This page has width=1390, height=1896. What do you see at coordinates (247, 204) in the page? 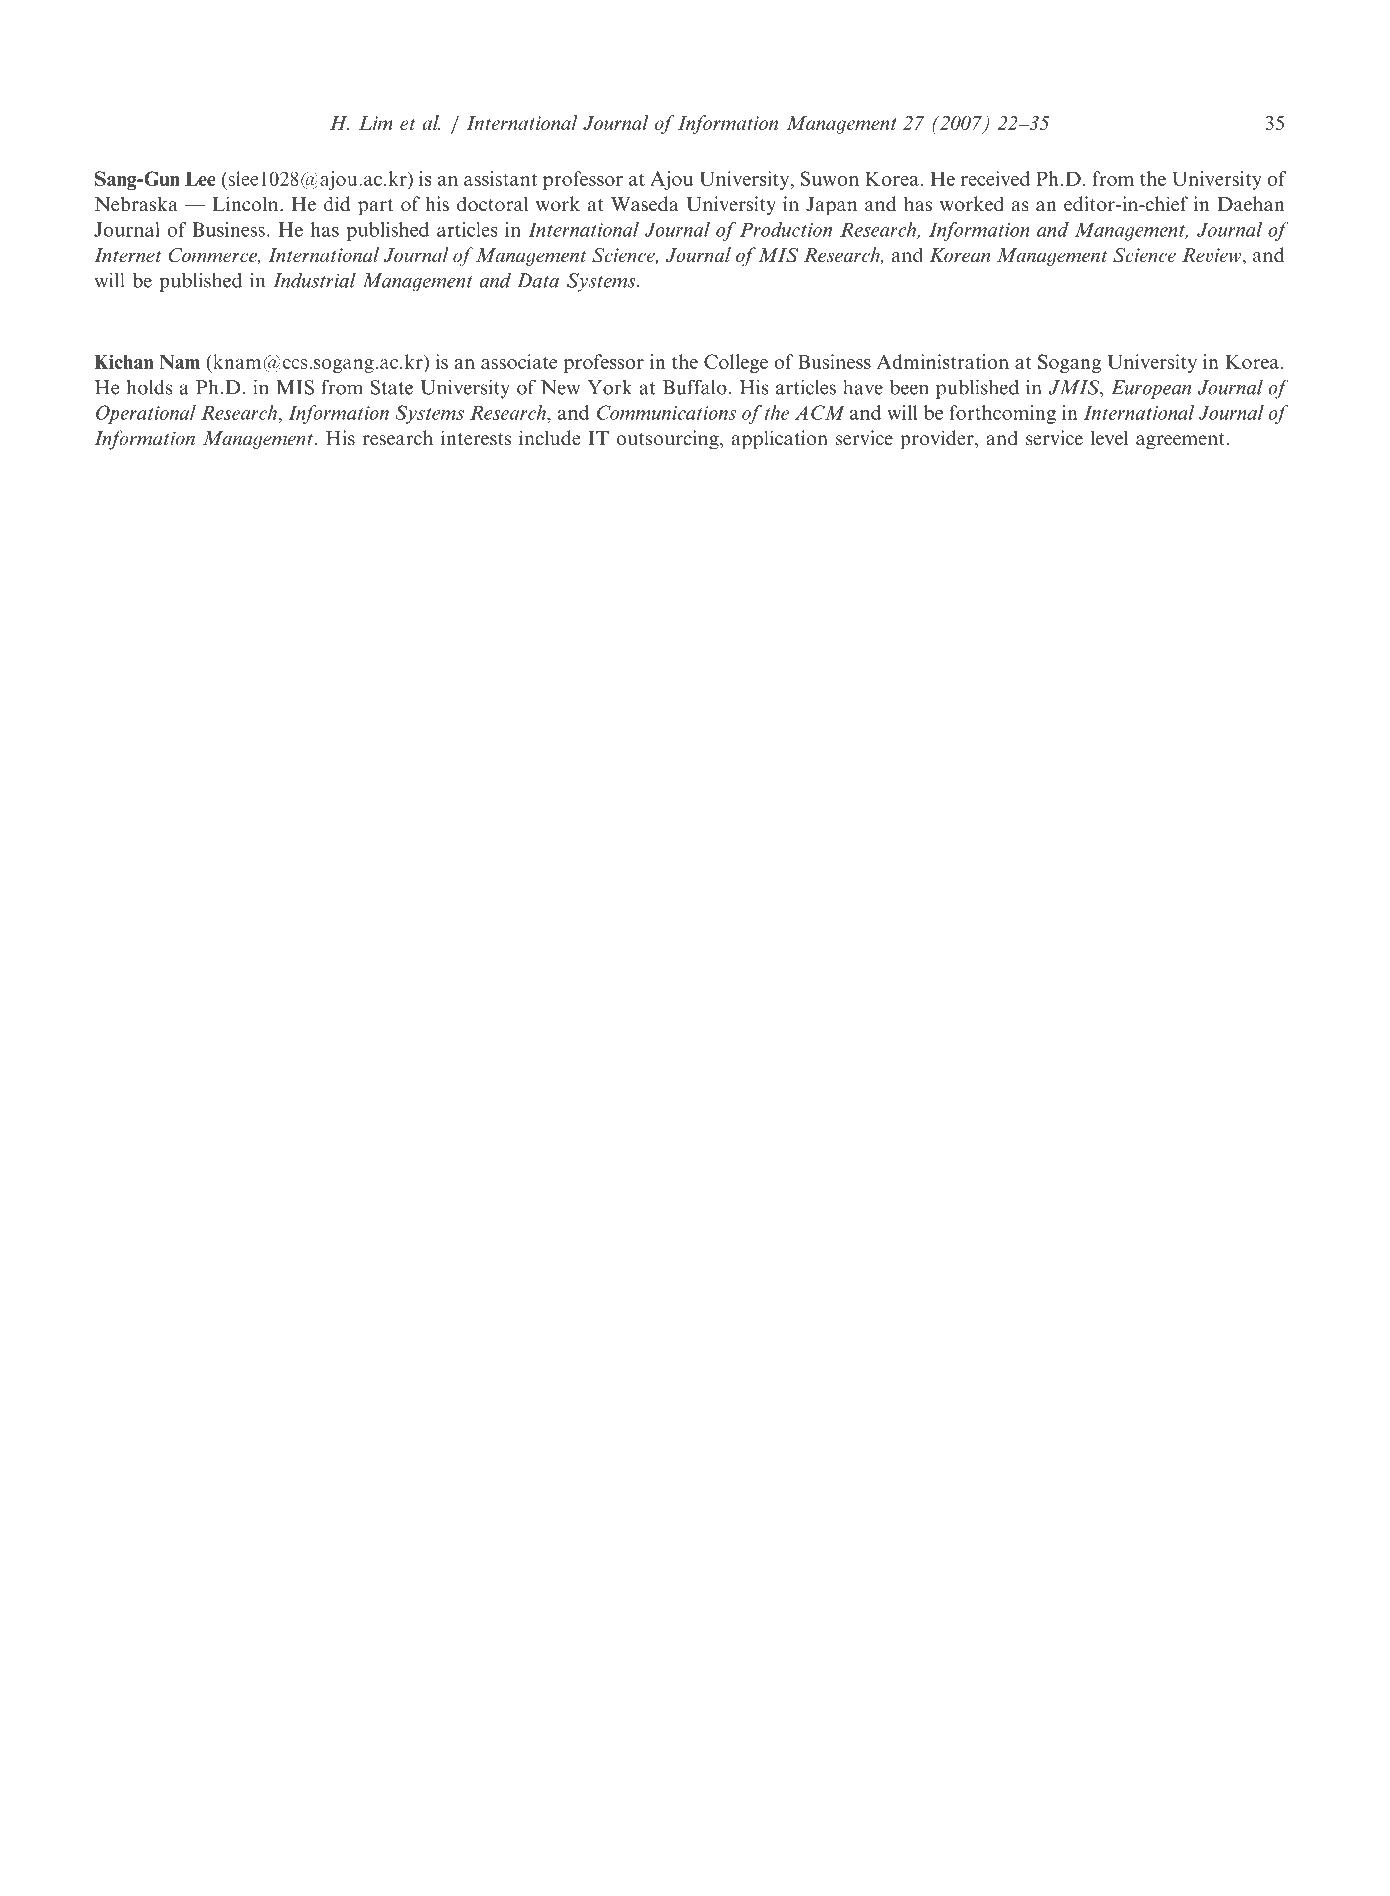
I see `Lincoln` at bounding box center [247, 204].
